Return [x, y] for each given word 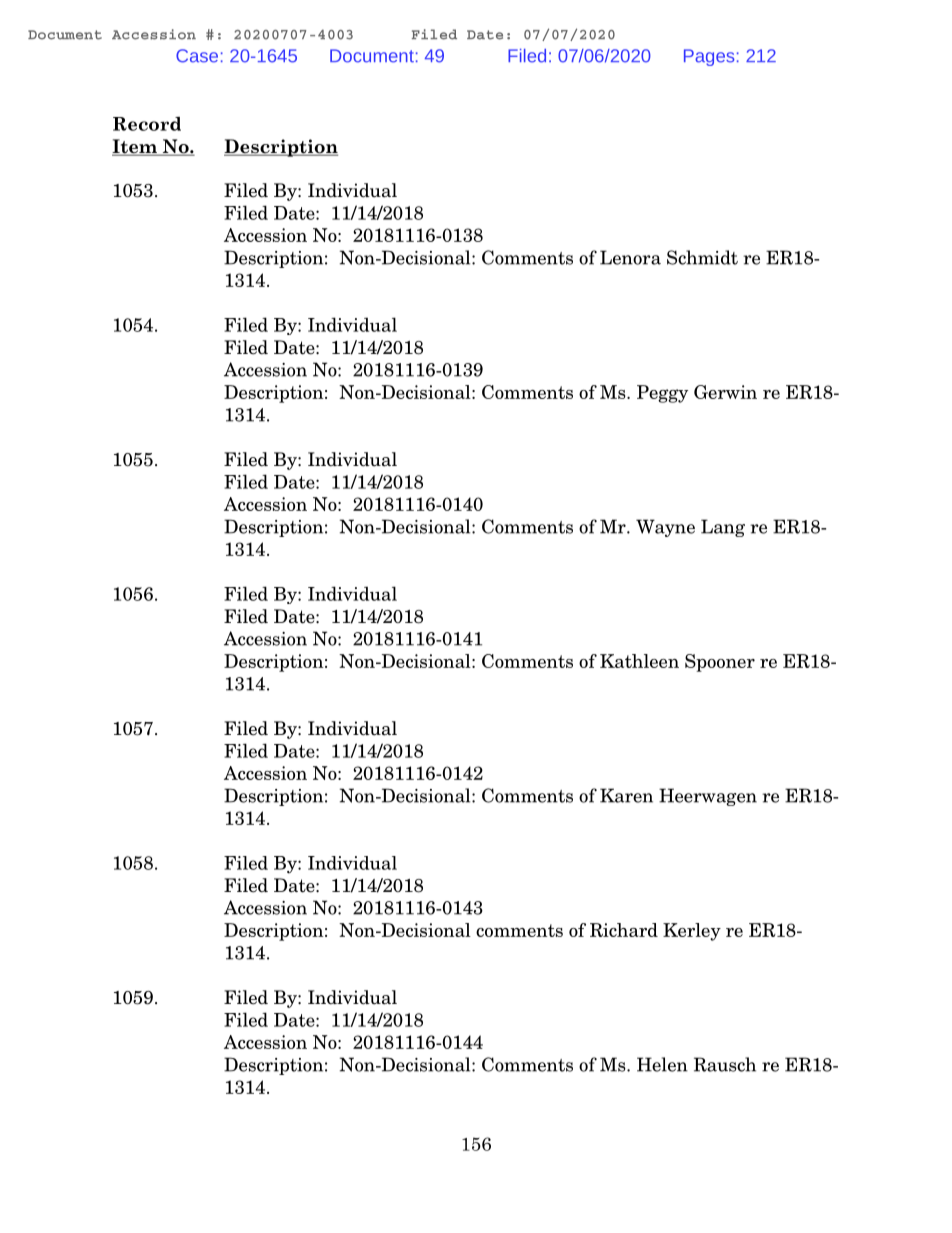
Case [197, 56]
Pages [709, 57]
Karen [626, 795]
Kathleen [639, 661]
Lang [723, 528]
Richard [624, 930]
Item [135, 147]
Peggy [662, 394]
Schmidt [702, 257]
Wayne [665, 528]
